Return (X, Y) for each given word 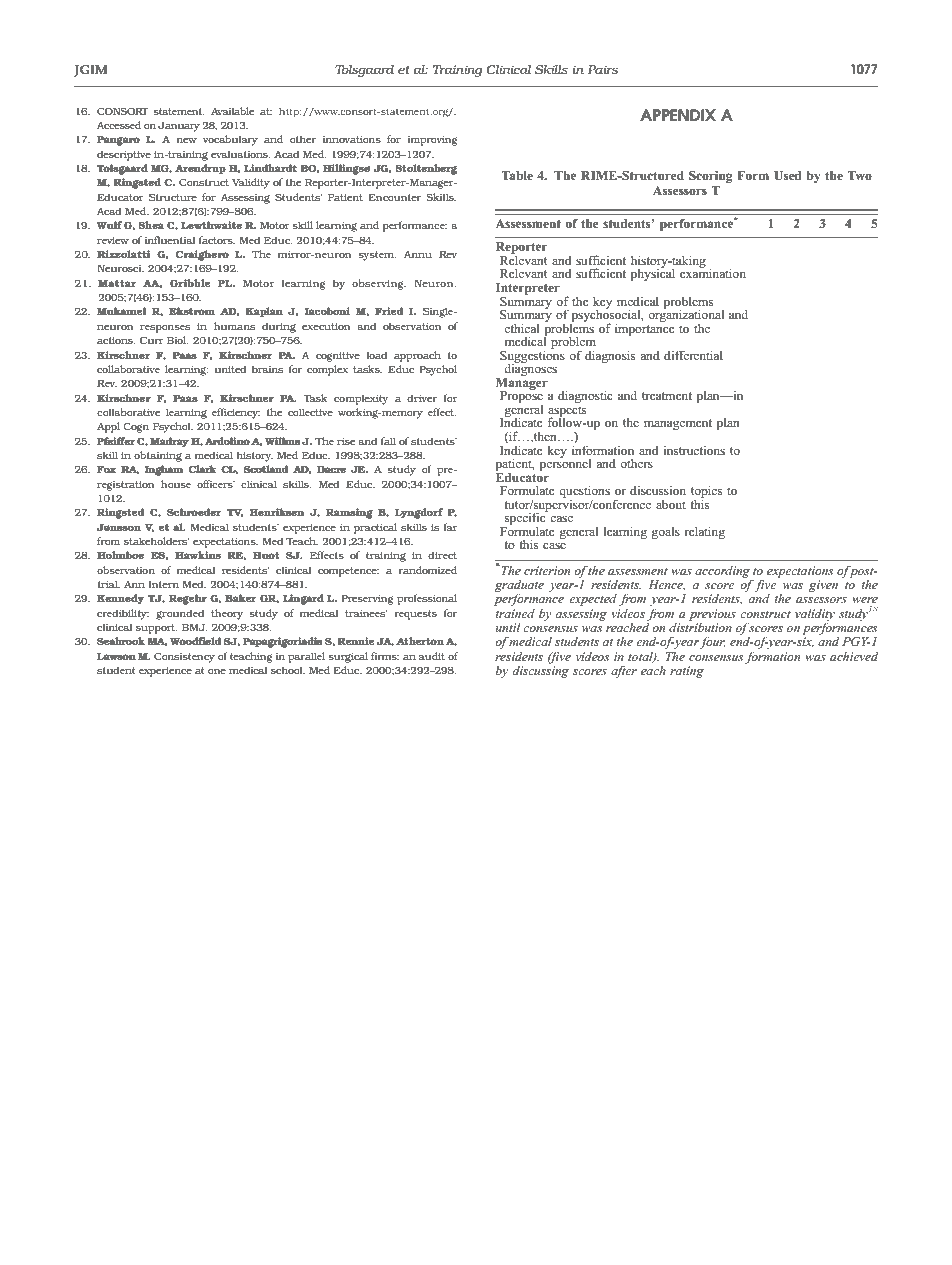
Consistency (184, 658)
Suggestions (532, 356)
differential (693, 355)
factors (217, 240)
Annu (418, 254)
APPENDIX (678, 115)
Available (232, 111)
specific (525, 519)
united (230, 369)
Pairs (603, 69)
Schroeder (194, 512)
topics (706, 493)
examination (713, 272)
